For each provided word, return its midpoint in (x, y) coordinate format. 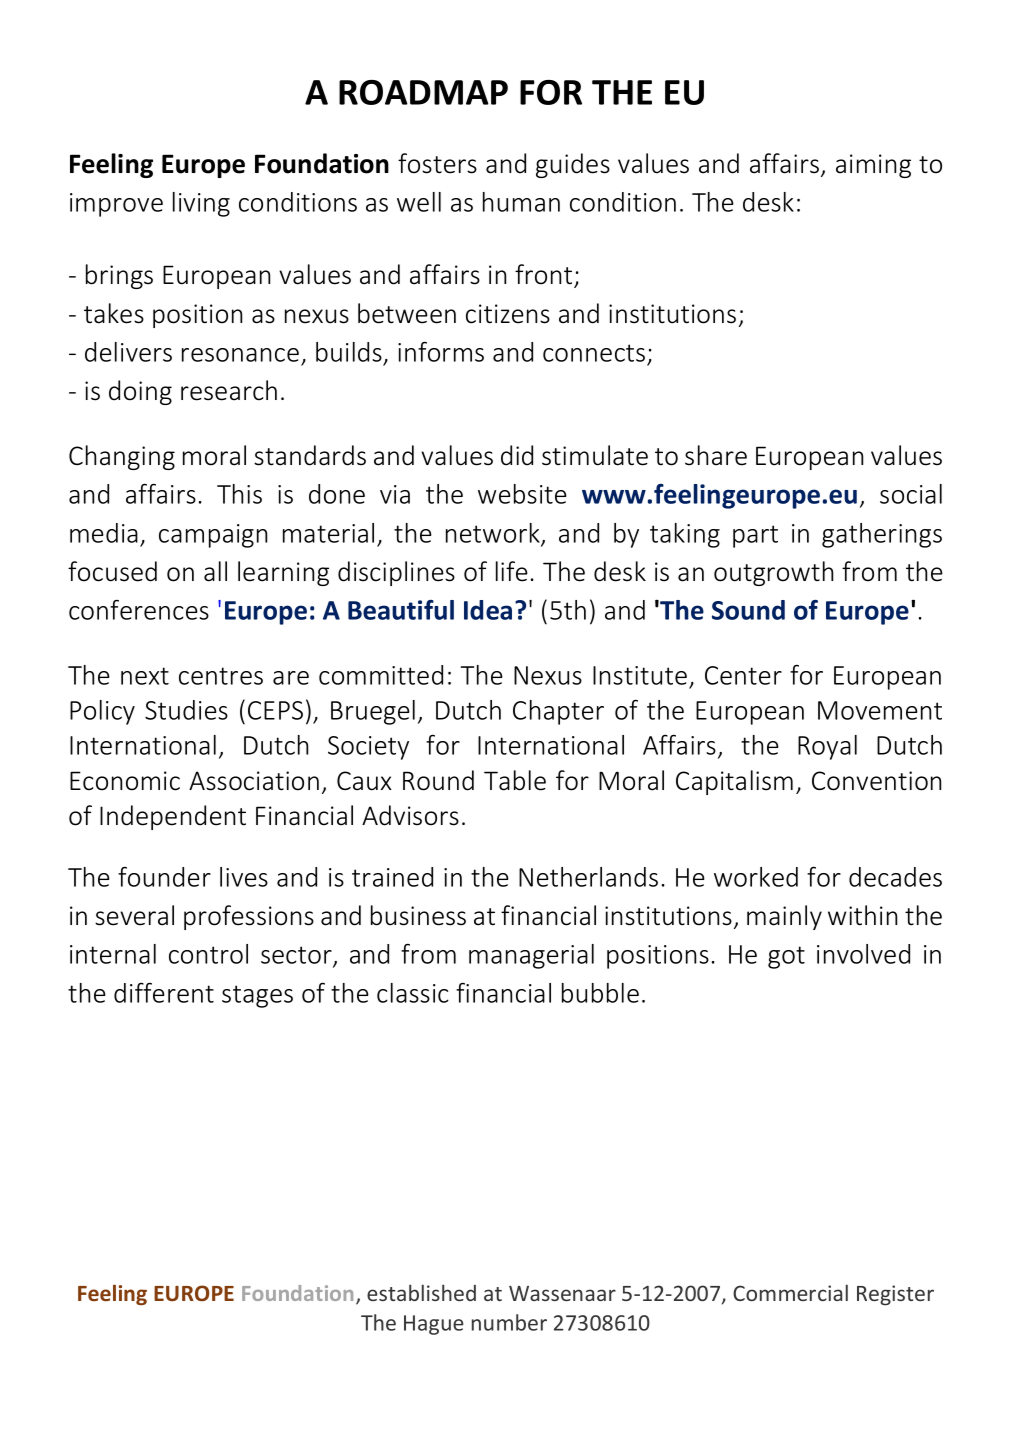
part (755, 536)
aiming (873, 166)
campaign (213, 536)
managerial (531, 956)
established (421, 1292)
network (494, 534)
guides (573, 165)
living (201, 204)
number (509, 1322)
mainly (784, 917)
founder (164, 876)
